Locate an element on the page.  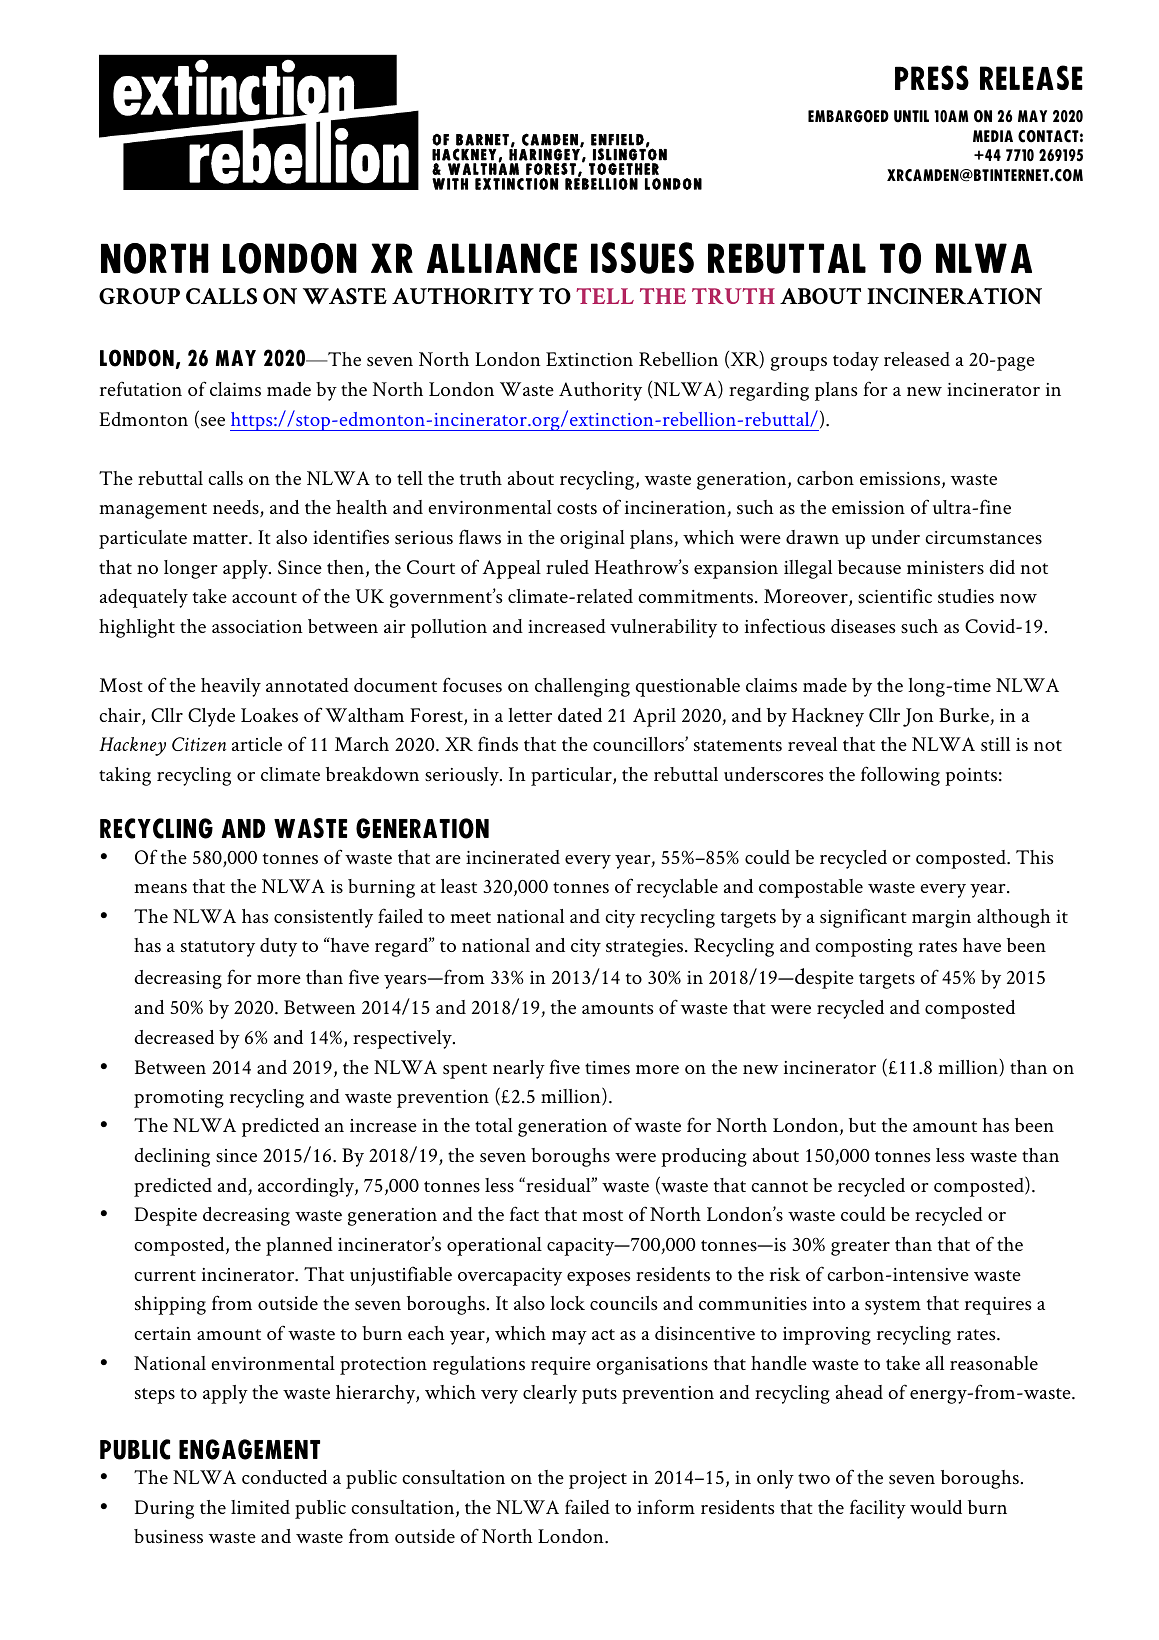
fact is located at coordinates (524, 1213).
